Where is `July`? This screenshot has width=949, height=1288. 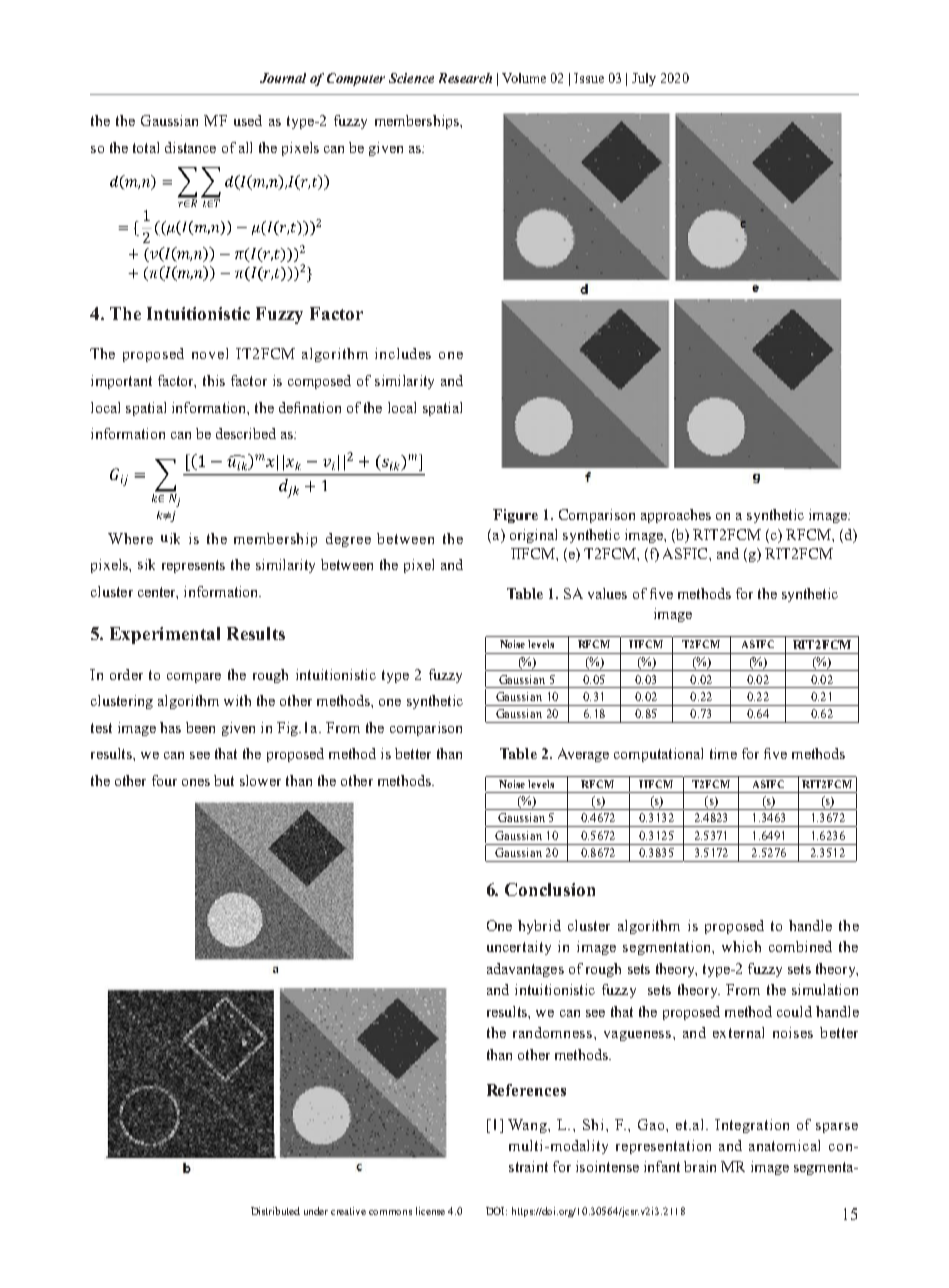 July is located at coordinates (644, 79).
